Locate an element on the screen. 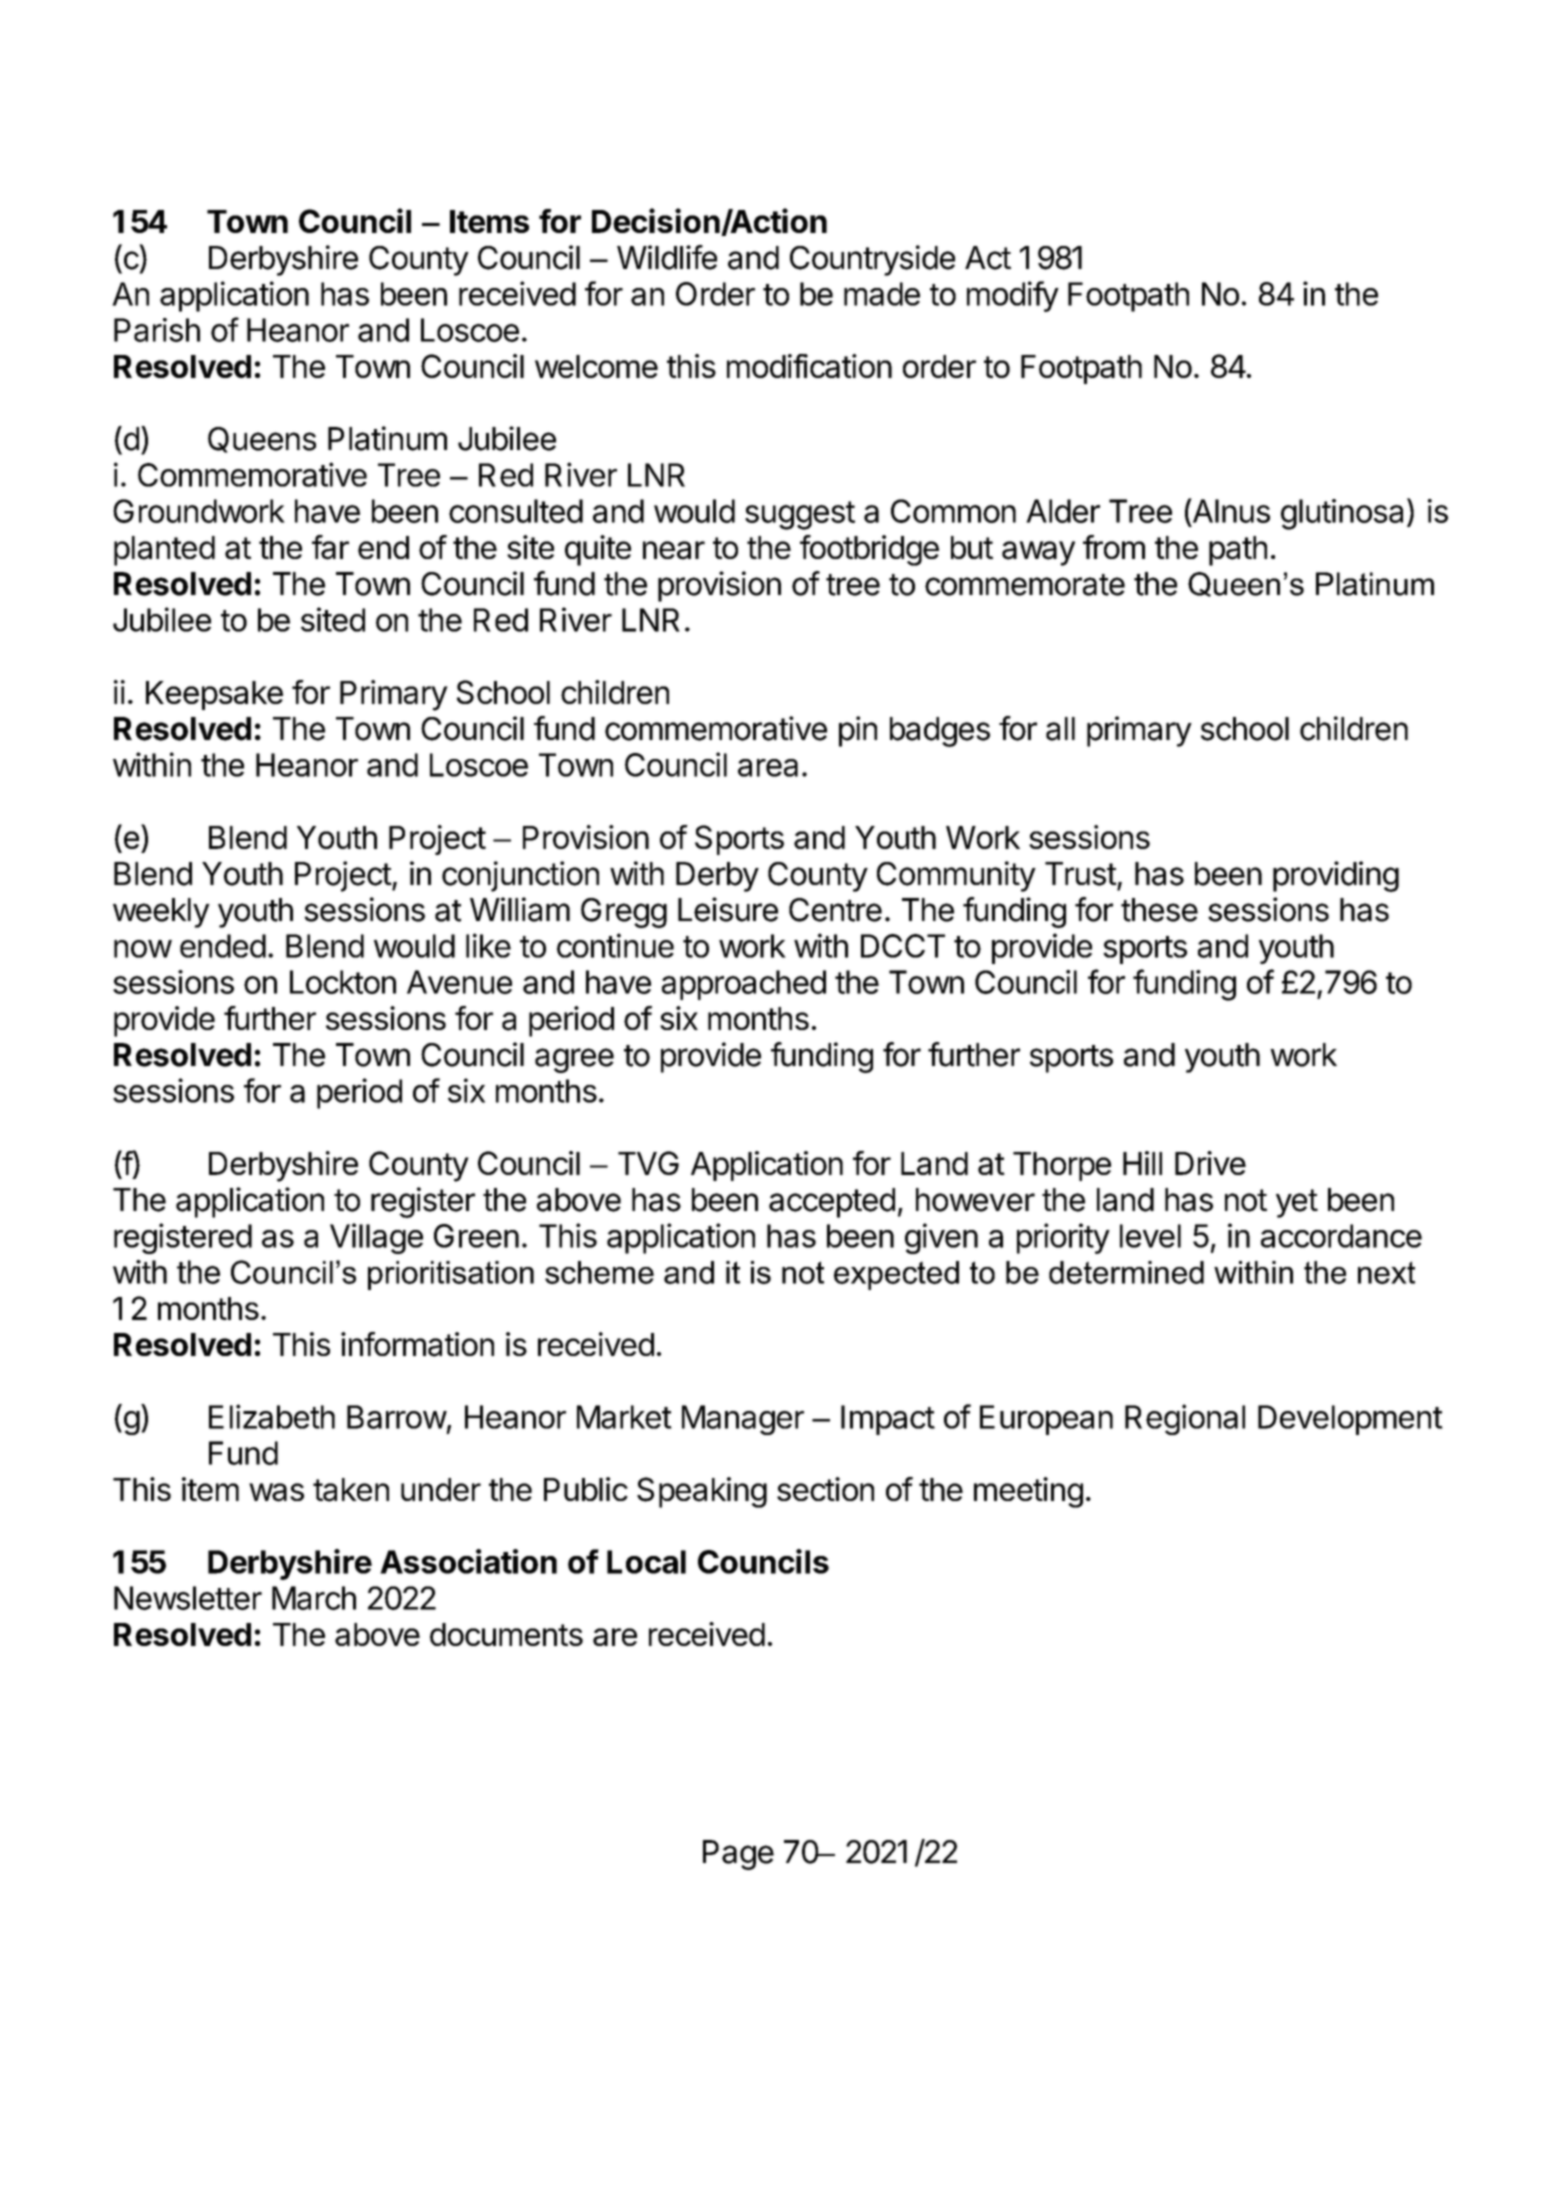 This screenshot has height=2210, width=1563. modification is located at coordinates (809, 366).
